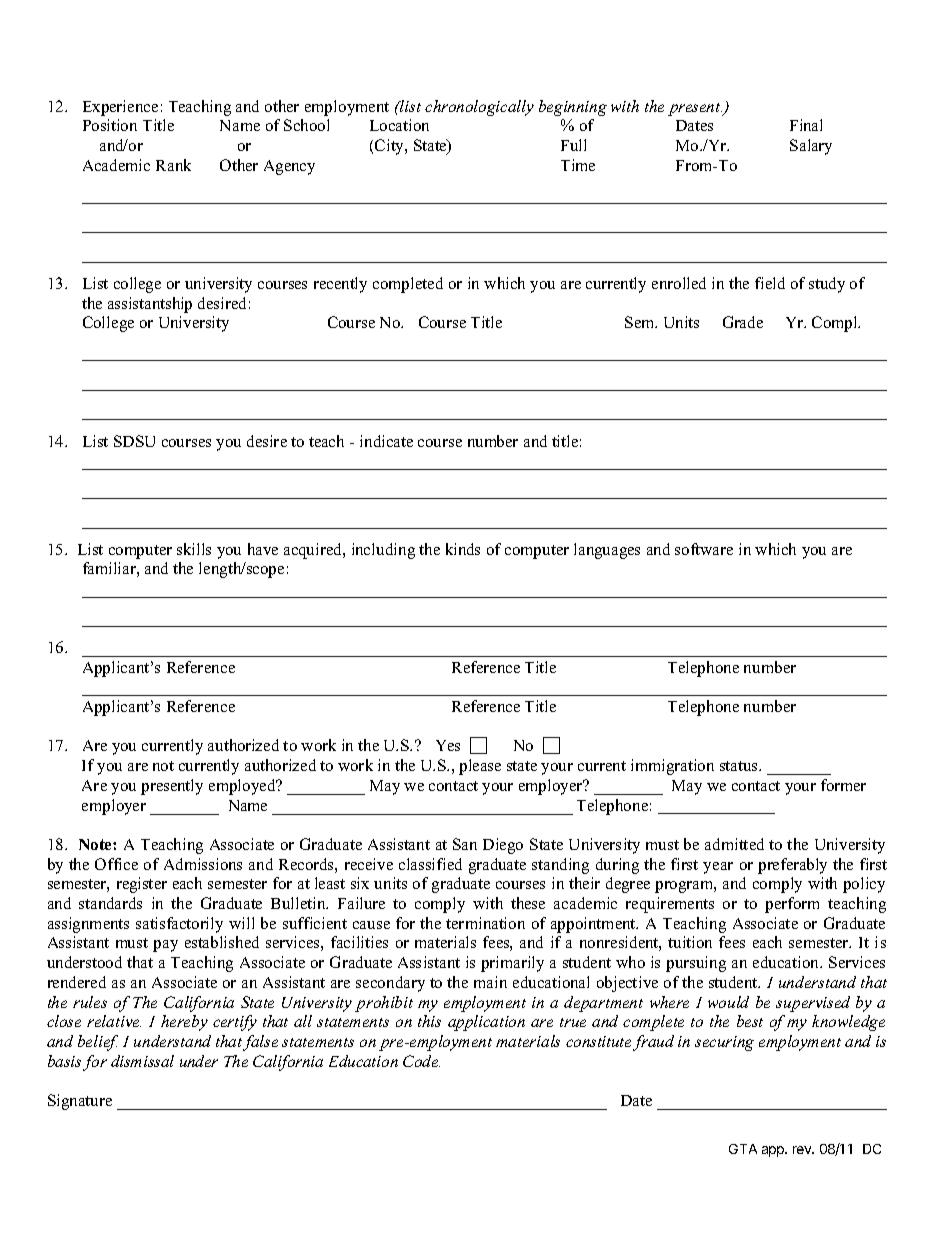 The image size is (952, 1233). I want to click on Code, so click(421, 1061).
